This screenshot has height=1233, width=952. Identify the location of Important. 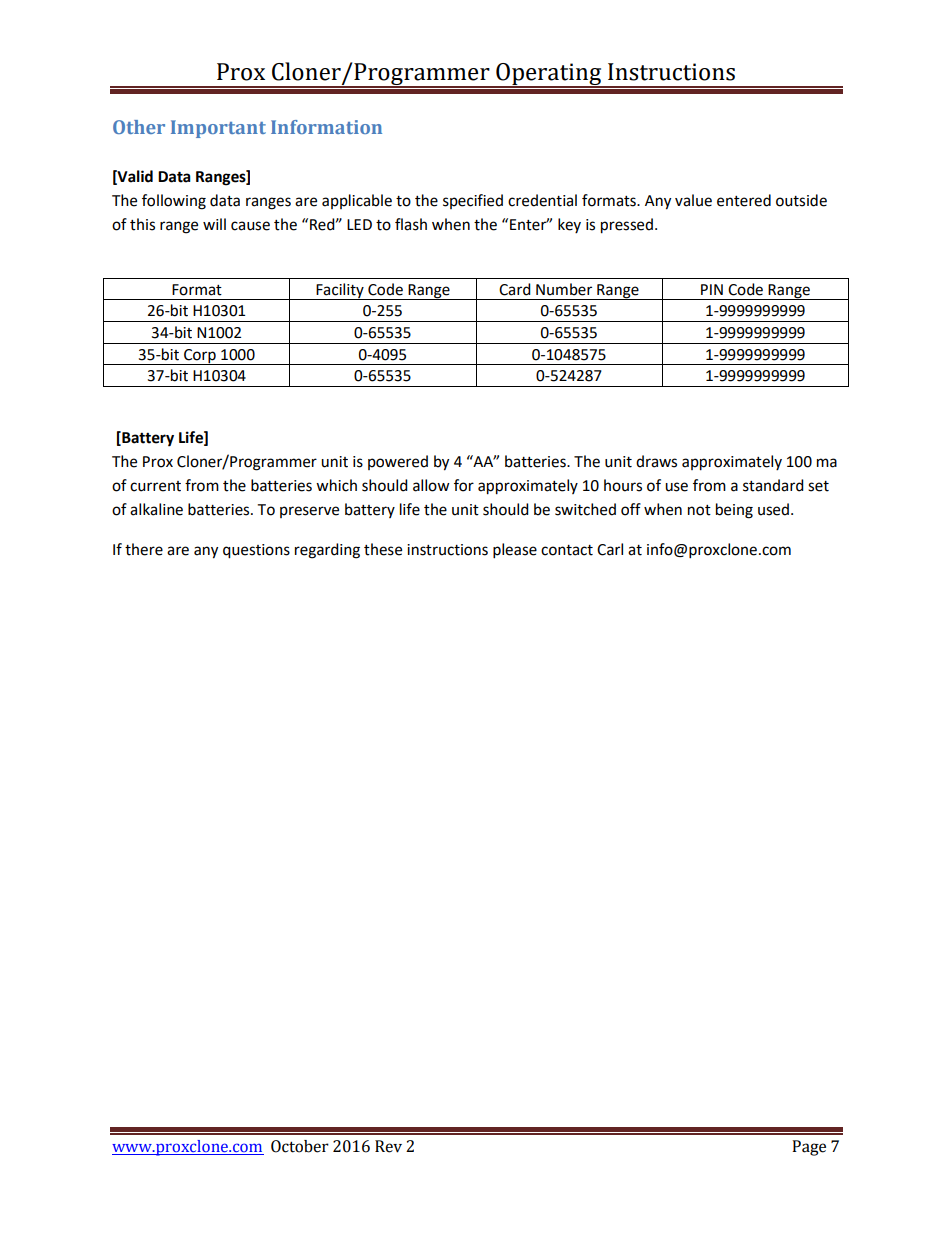
(218, 129).
